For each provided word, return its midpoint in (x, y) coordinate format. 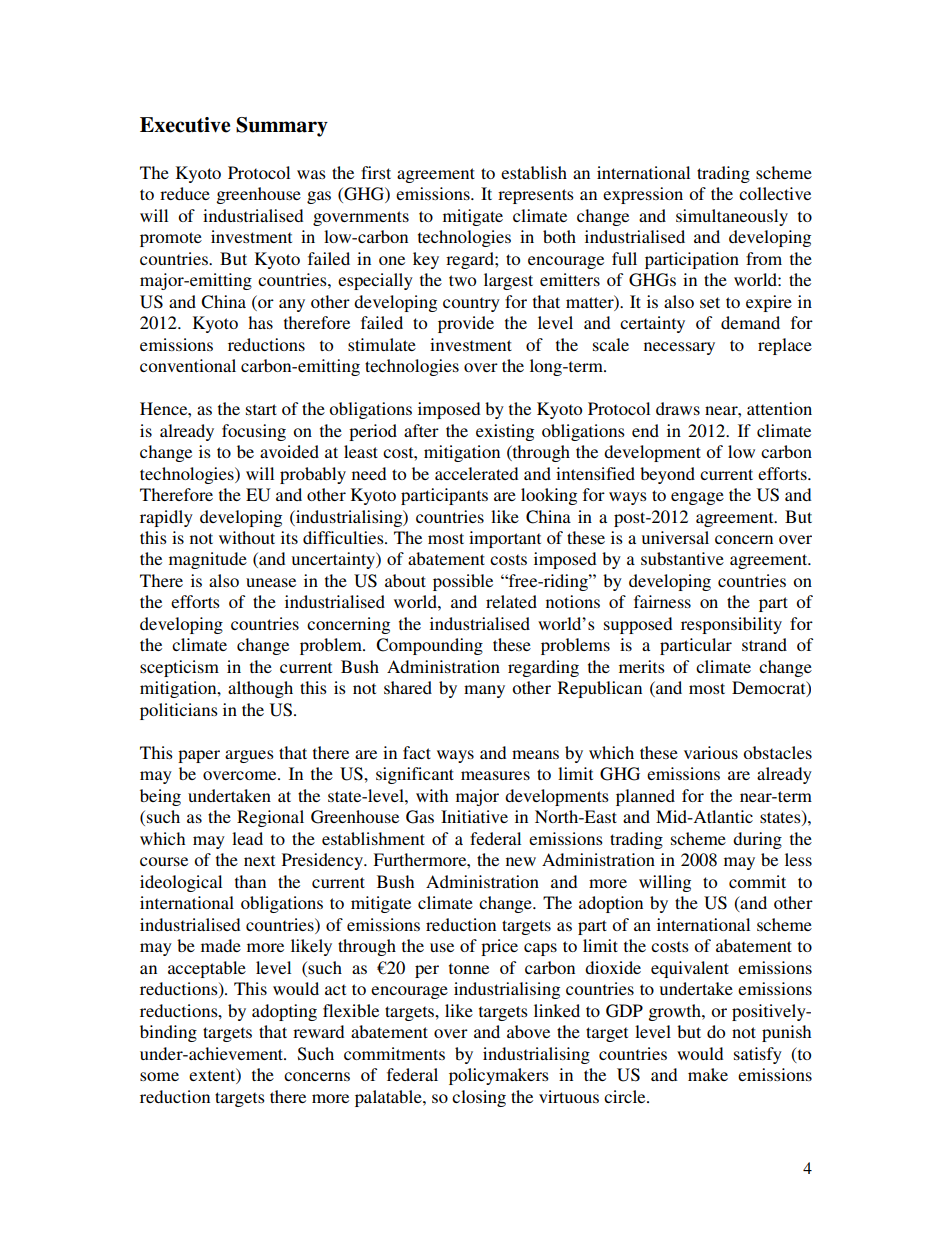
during (757, 840)
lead (247, 838)
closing (479, 1098)
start (261, 409)
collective (775, 193)
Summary (282, 127)
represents (536, 196)
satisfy (758, 1055)
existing (505, 432)
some (159, 1076)
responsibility (731, 625)
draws (678, 408)
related (511, 601)
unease (271, 582)
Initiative (474, 816)
